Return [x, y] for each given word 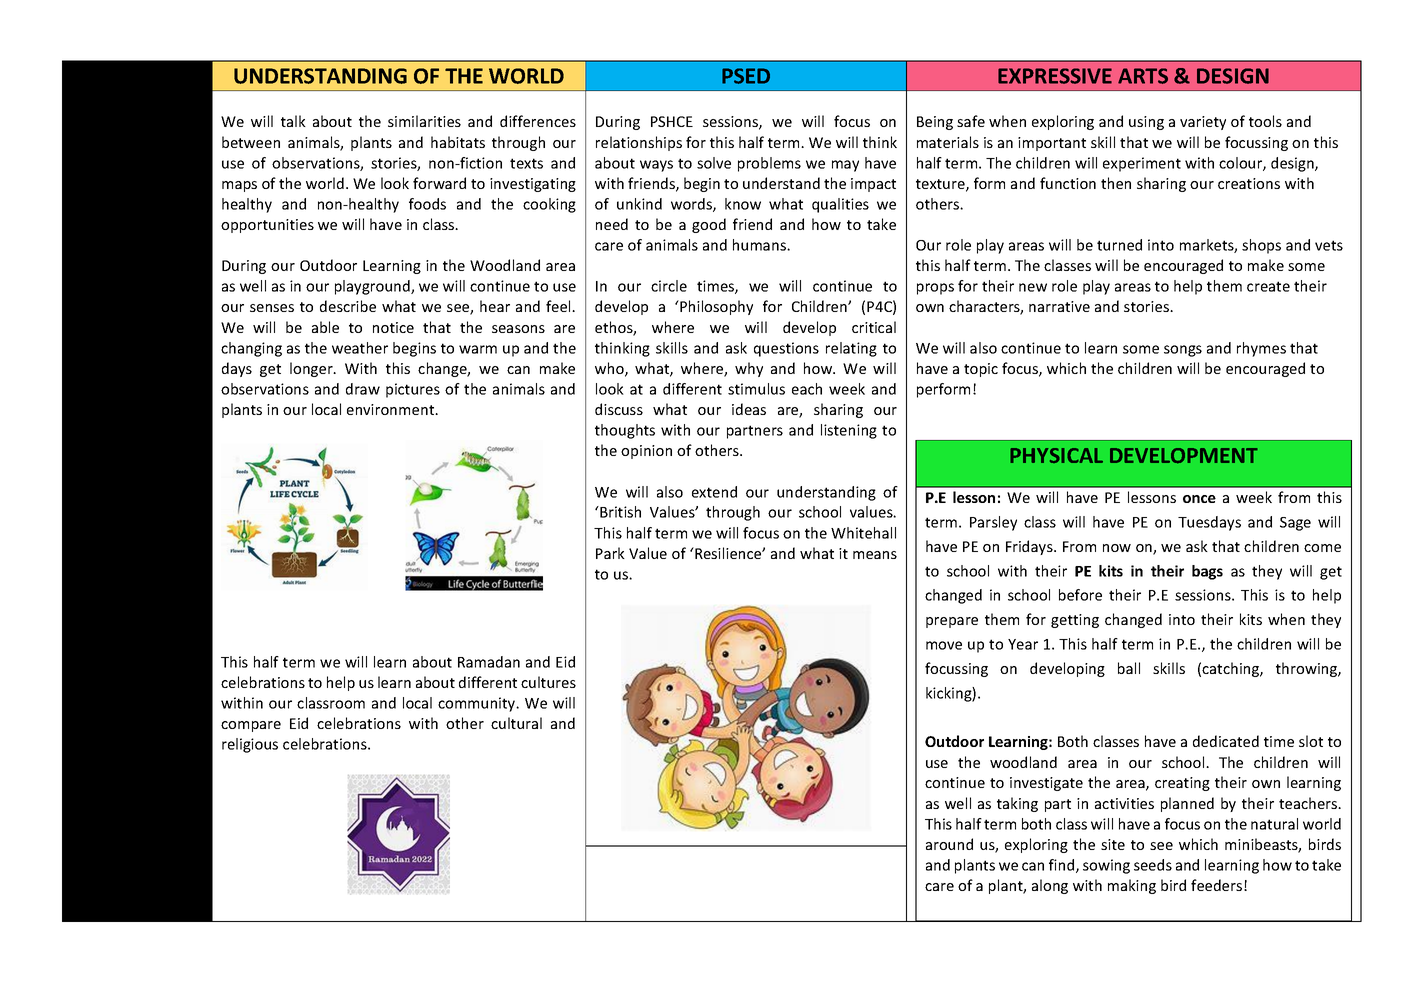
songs [1183, 351]
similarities [424, 121]
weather [360, 348]
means [875, 555]
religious [250, 745]
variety [1203, 123]
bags [1207, 572]
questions [786, 349]
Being [935, 123]
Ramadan [489, 662]
